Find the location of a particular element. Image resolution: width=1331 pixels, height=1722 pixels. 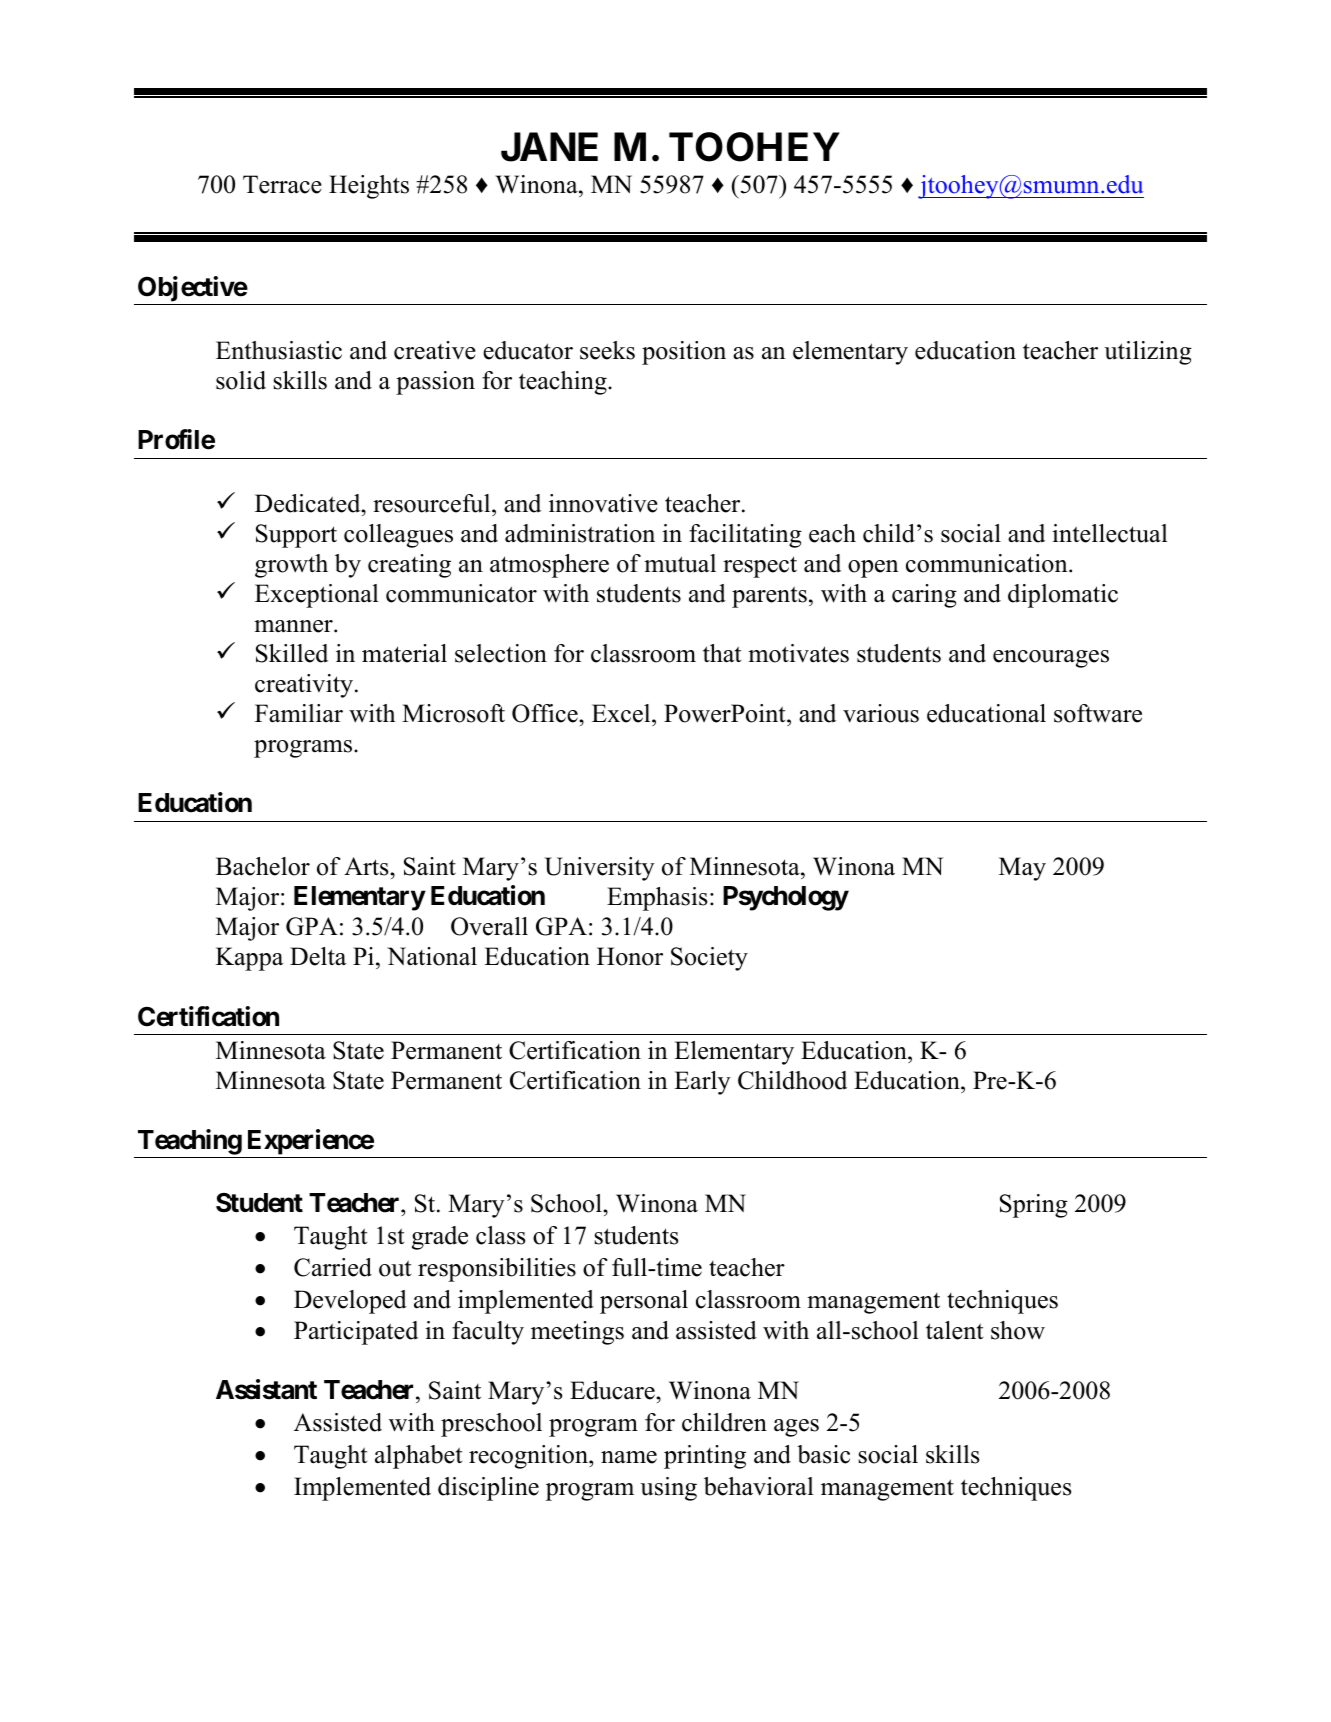

facilitating is located at coordinates (745, 536).
